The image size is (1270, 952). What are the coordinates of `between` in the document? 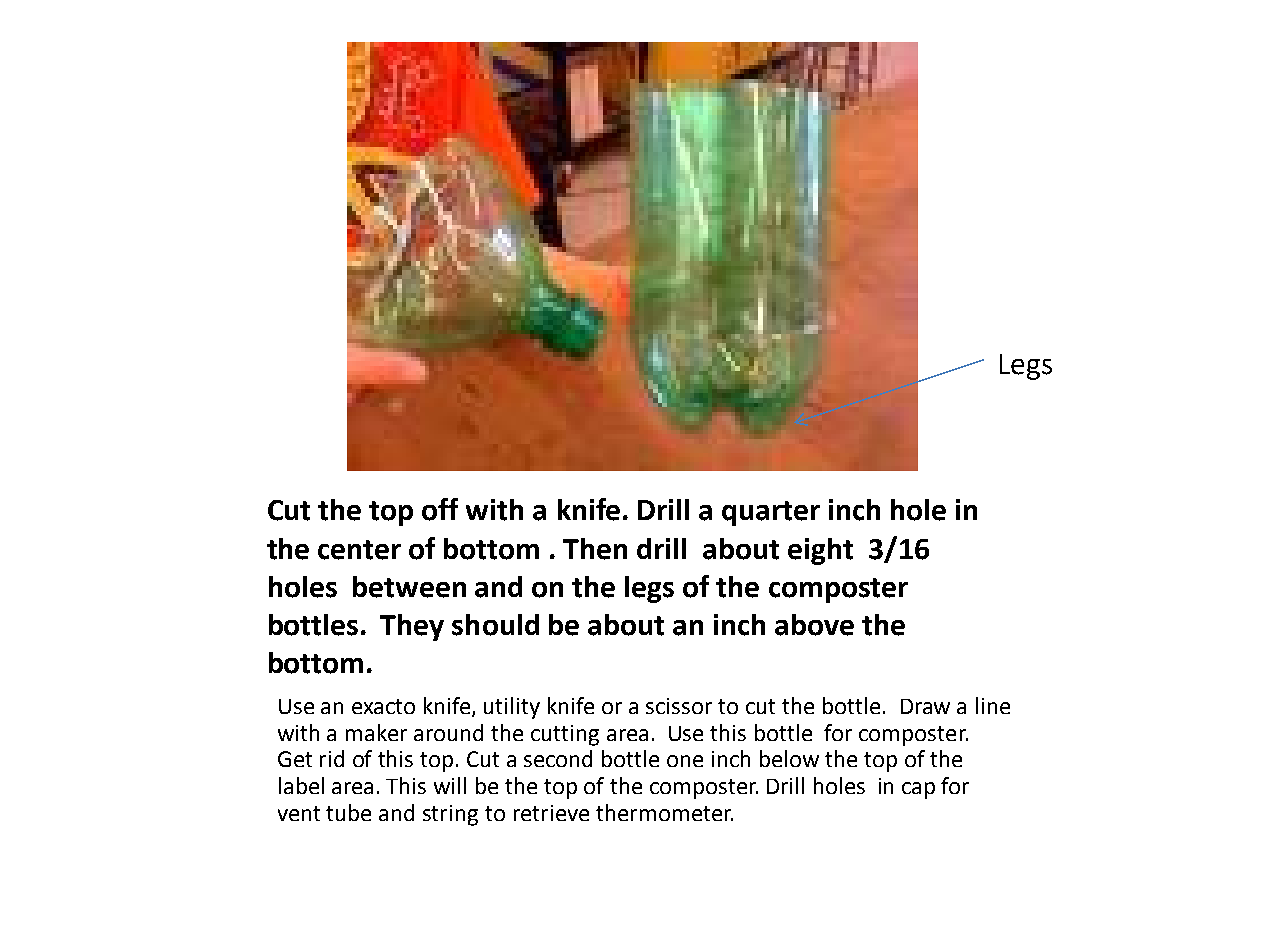 It's located at (409, 587).
